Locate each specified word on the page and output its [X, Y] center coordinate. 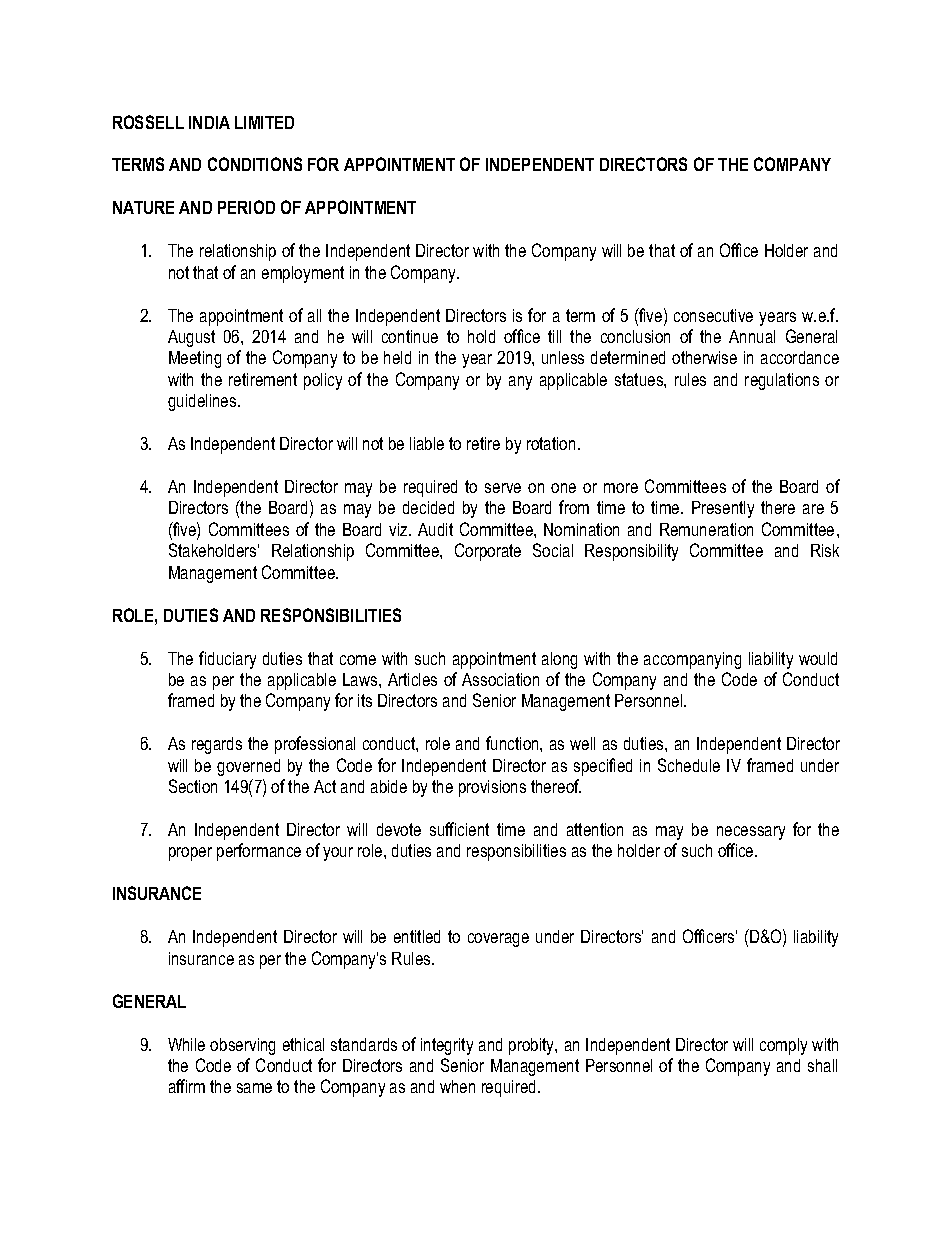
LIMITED [264, 122]
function [513, 743]
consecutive [713, 315]
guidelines [203, 402]
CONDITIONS [255, 164]
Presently [723, 509]
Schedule [689, 765]
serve [503, 488]
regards [217, 745]
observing [242, 1046]
